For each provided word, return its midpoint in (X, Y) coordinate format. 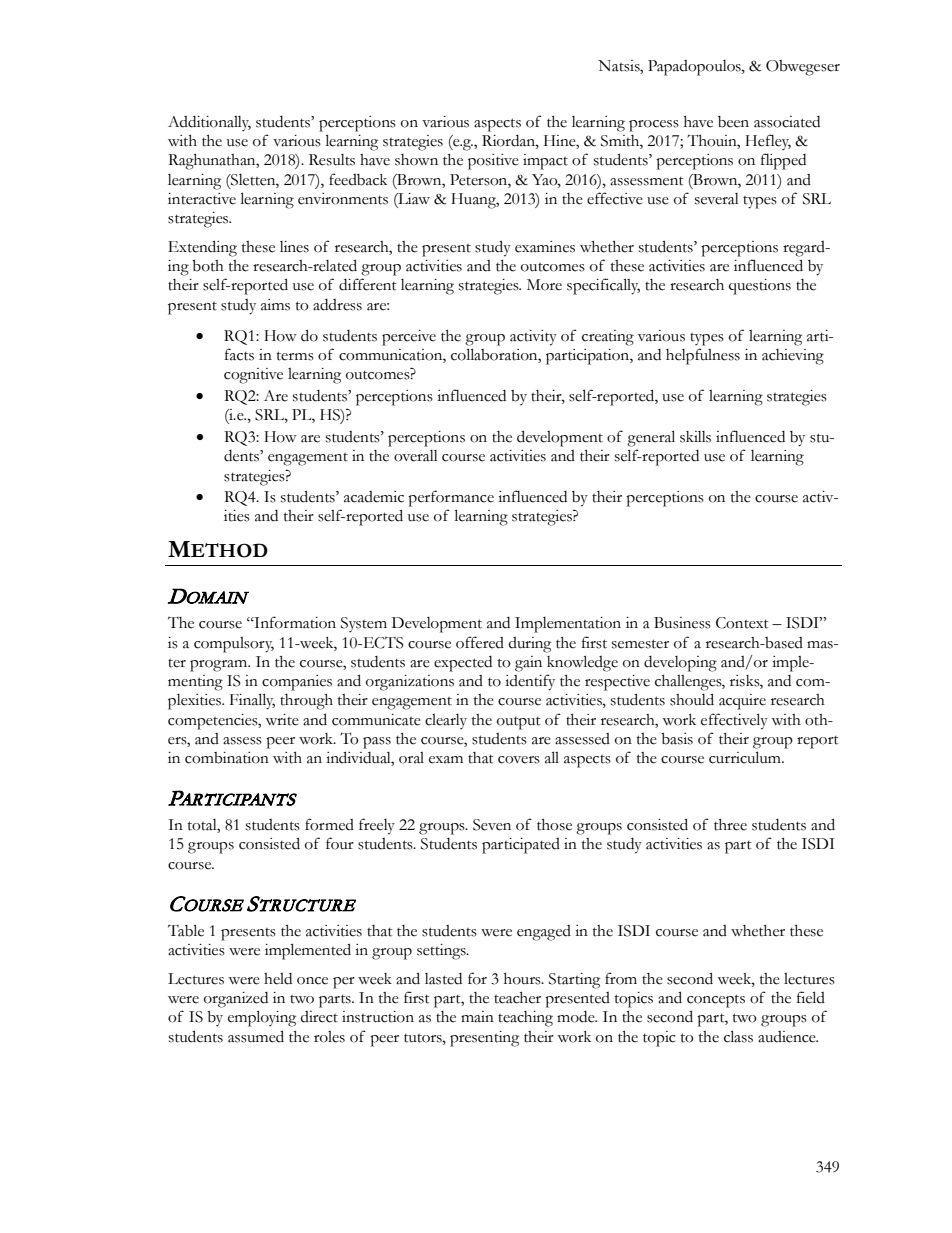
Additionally (209, 123)
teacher (517, 998)
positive (493, 162)
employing (262, 1018)
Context (742, 623)
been (733, 122)
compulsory (234, 645)
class (738, 1036)
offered (480, 642)
